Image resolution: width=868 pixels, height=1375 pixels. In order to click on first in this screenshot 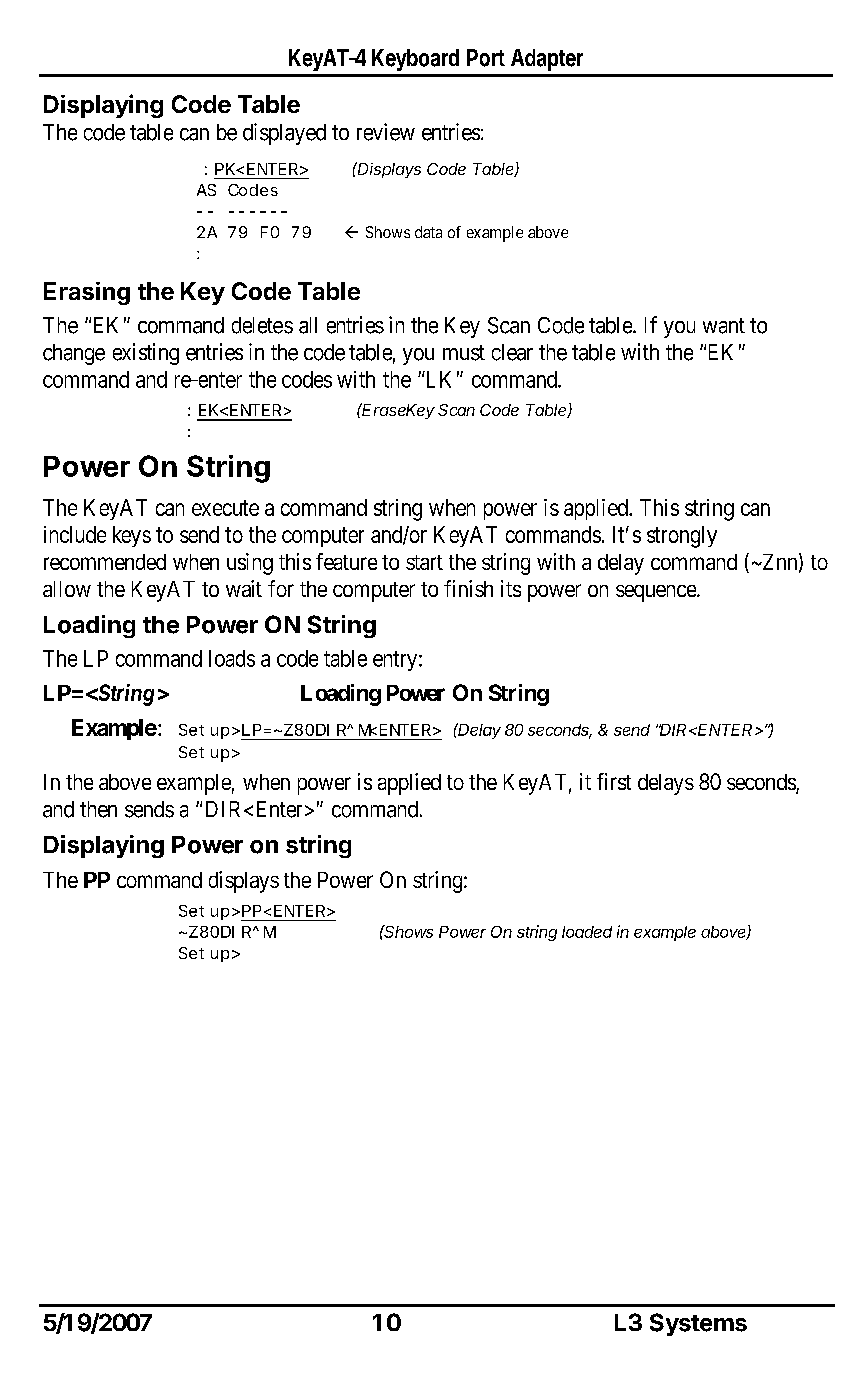, I will do `click(614, 781)`.
